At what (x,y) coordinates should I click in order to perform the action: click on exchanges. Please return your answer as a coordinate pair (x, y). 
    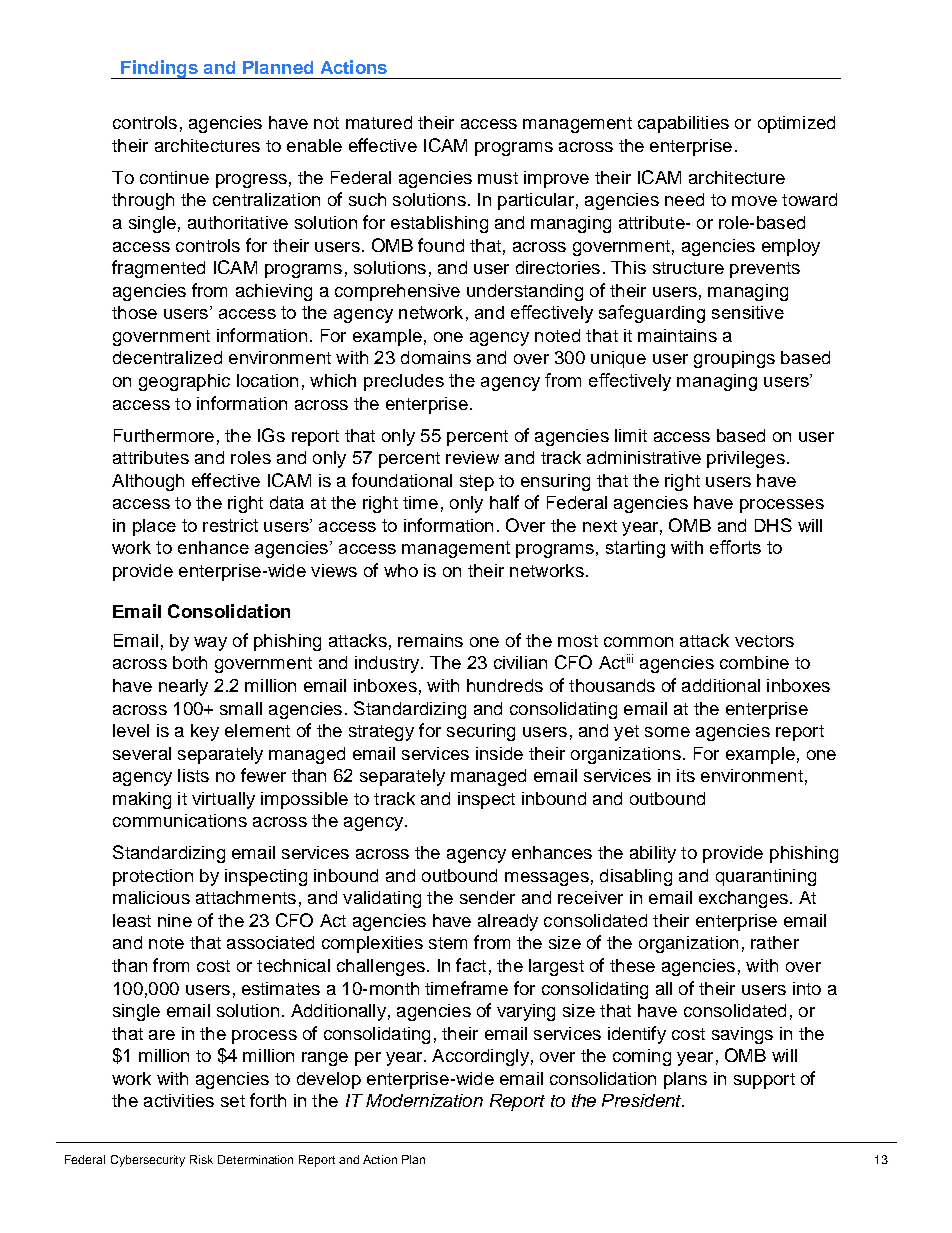
    Looking at the image, I should click on (743, 899).
